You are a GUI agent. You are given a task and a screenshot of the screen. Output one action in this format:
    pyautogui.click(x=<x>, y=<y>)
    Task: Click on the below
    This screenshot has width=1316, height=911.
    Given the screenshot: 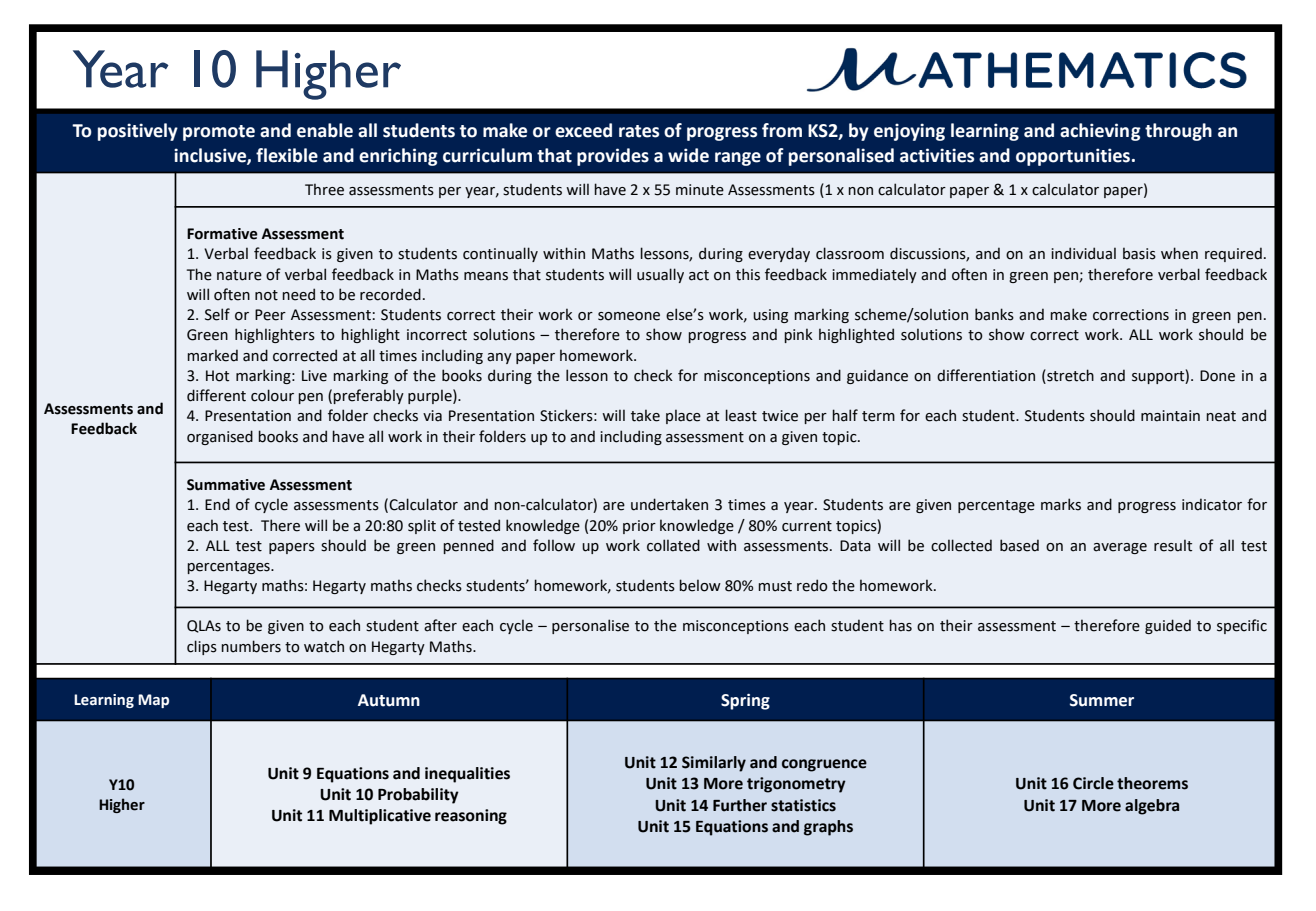 What is the action you would take?
    pyautogui.click(x=700, y=585)
